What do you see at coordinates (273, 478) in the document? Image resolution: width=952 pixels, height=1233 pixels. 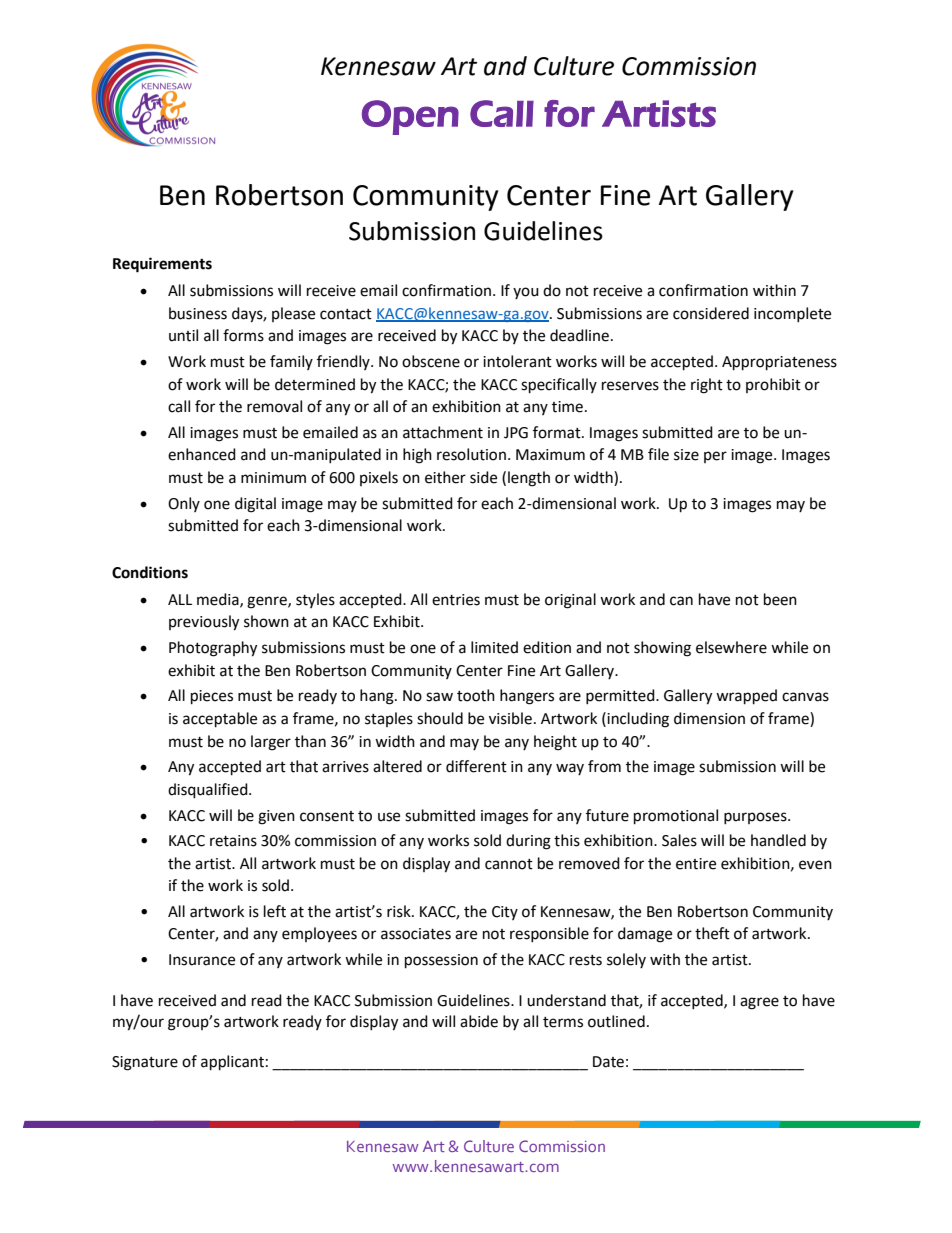 I see `minimum` at bounding box center [273, 478].
